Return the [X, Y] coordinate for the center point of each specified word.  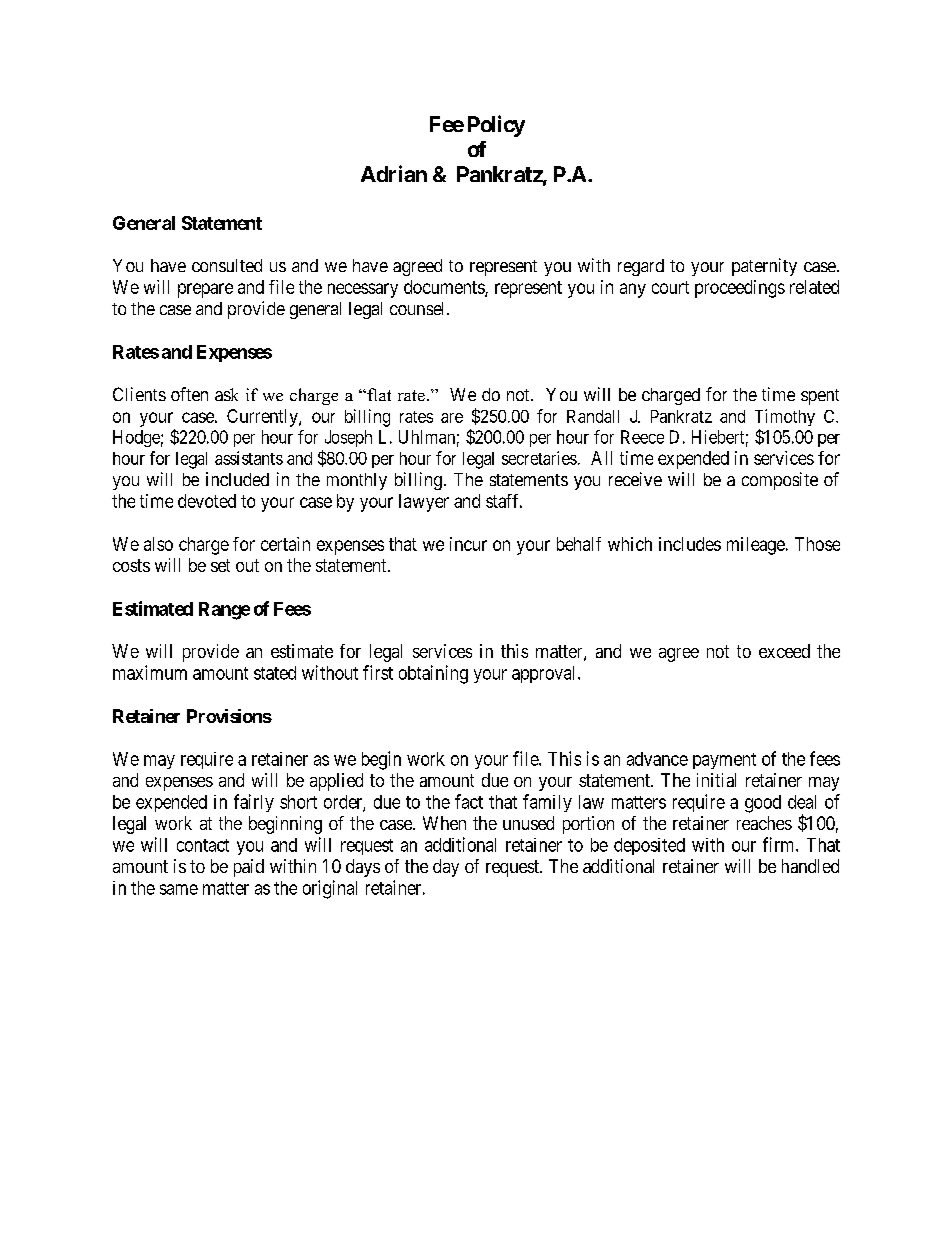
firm [780, 844]
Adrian [394, 173]
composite [780, 481]
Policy [496, 126]
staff [504, 501]
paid [249, 868]
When [444, 823]
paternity [764, 267]
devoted [207, 501]
